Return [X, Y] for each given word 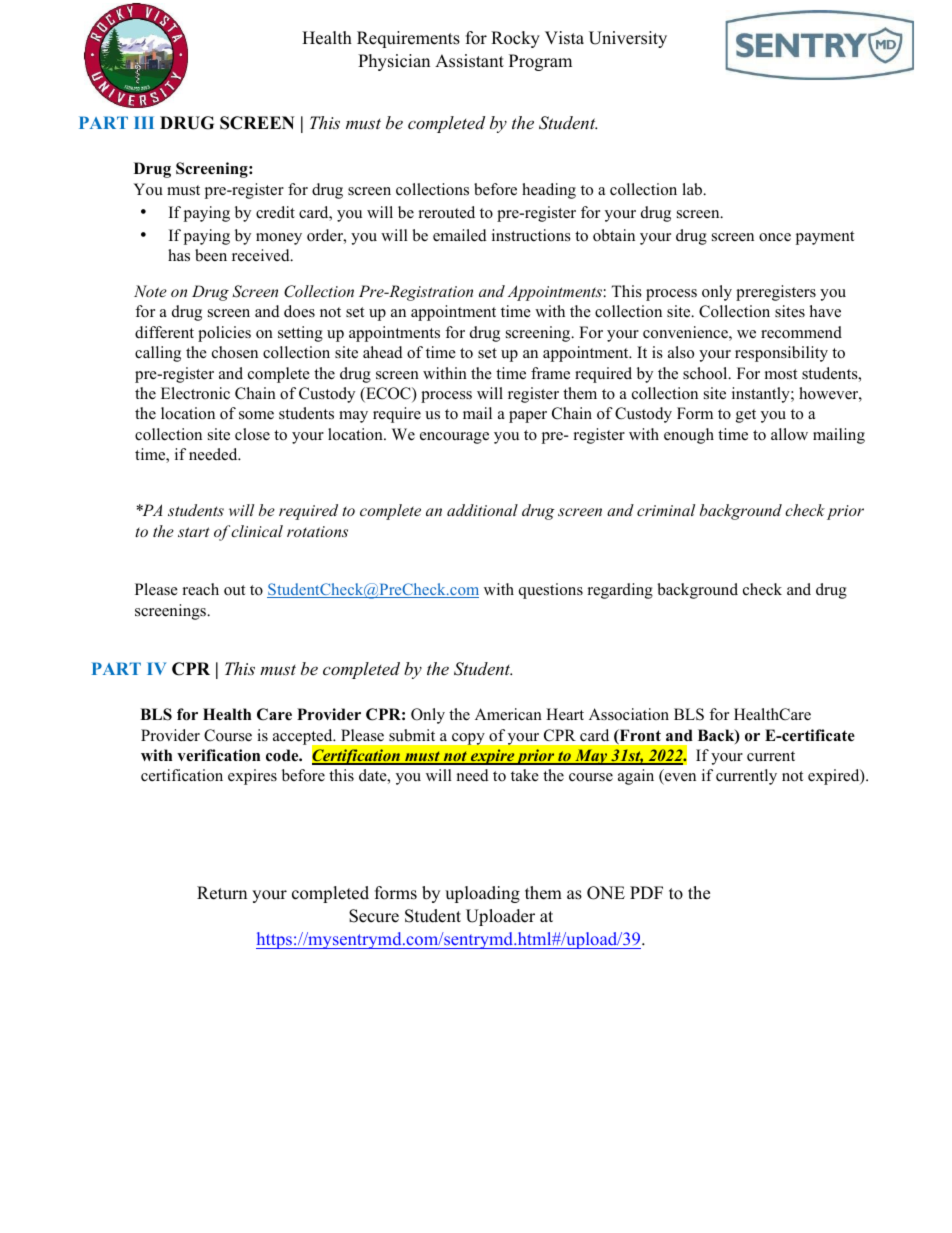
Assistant [469, 61]
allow [789, 434]
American [508, 714]
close [252, 434]
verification [218, 755]
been [211, 255]
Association [629, 714]
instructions [531, 235]
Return [222, 893]
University [628, 39]
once [775, 237]
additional [482, 510]
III [144, 122]
